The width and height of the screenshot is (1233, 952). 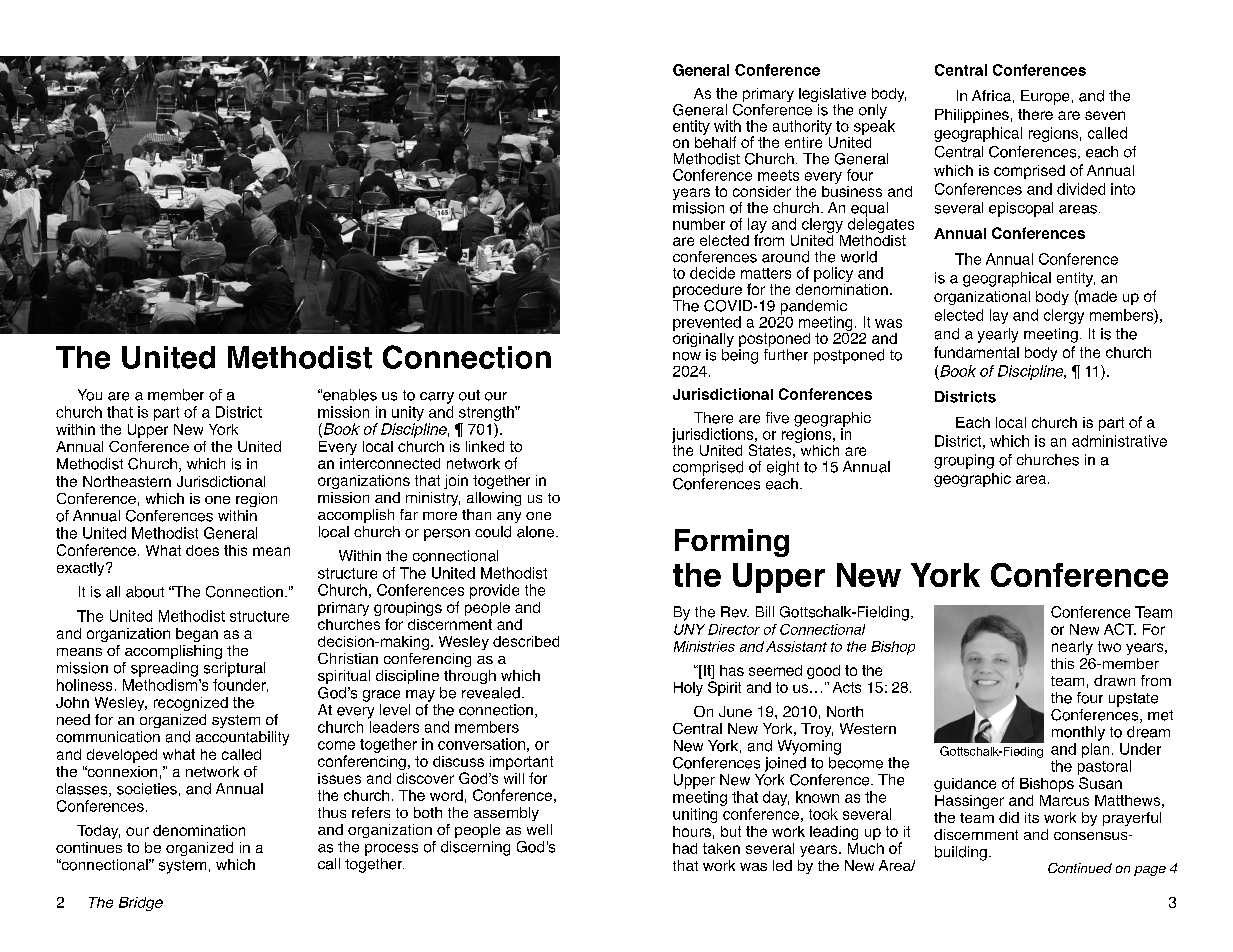 What do you see at coordinates (685, 848) in the screenshot?
I see `had` at bounding box center [685, 848].
